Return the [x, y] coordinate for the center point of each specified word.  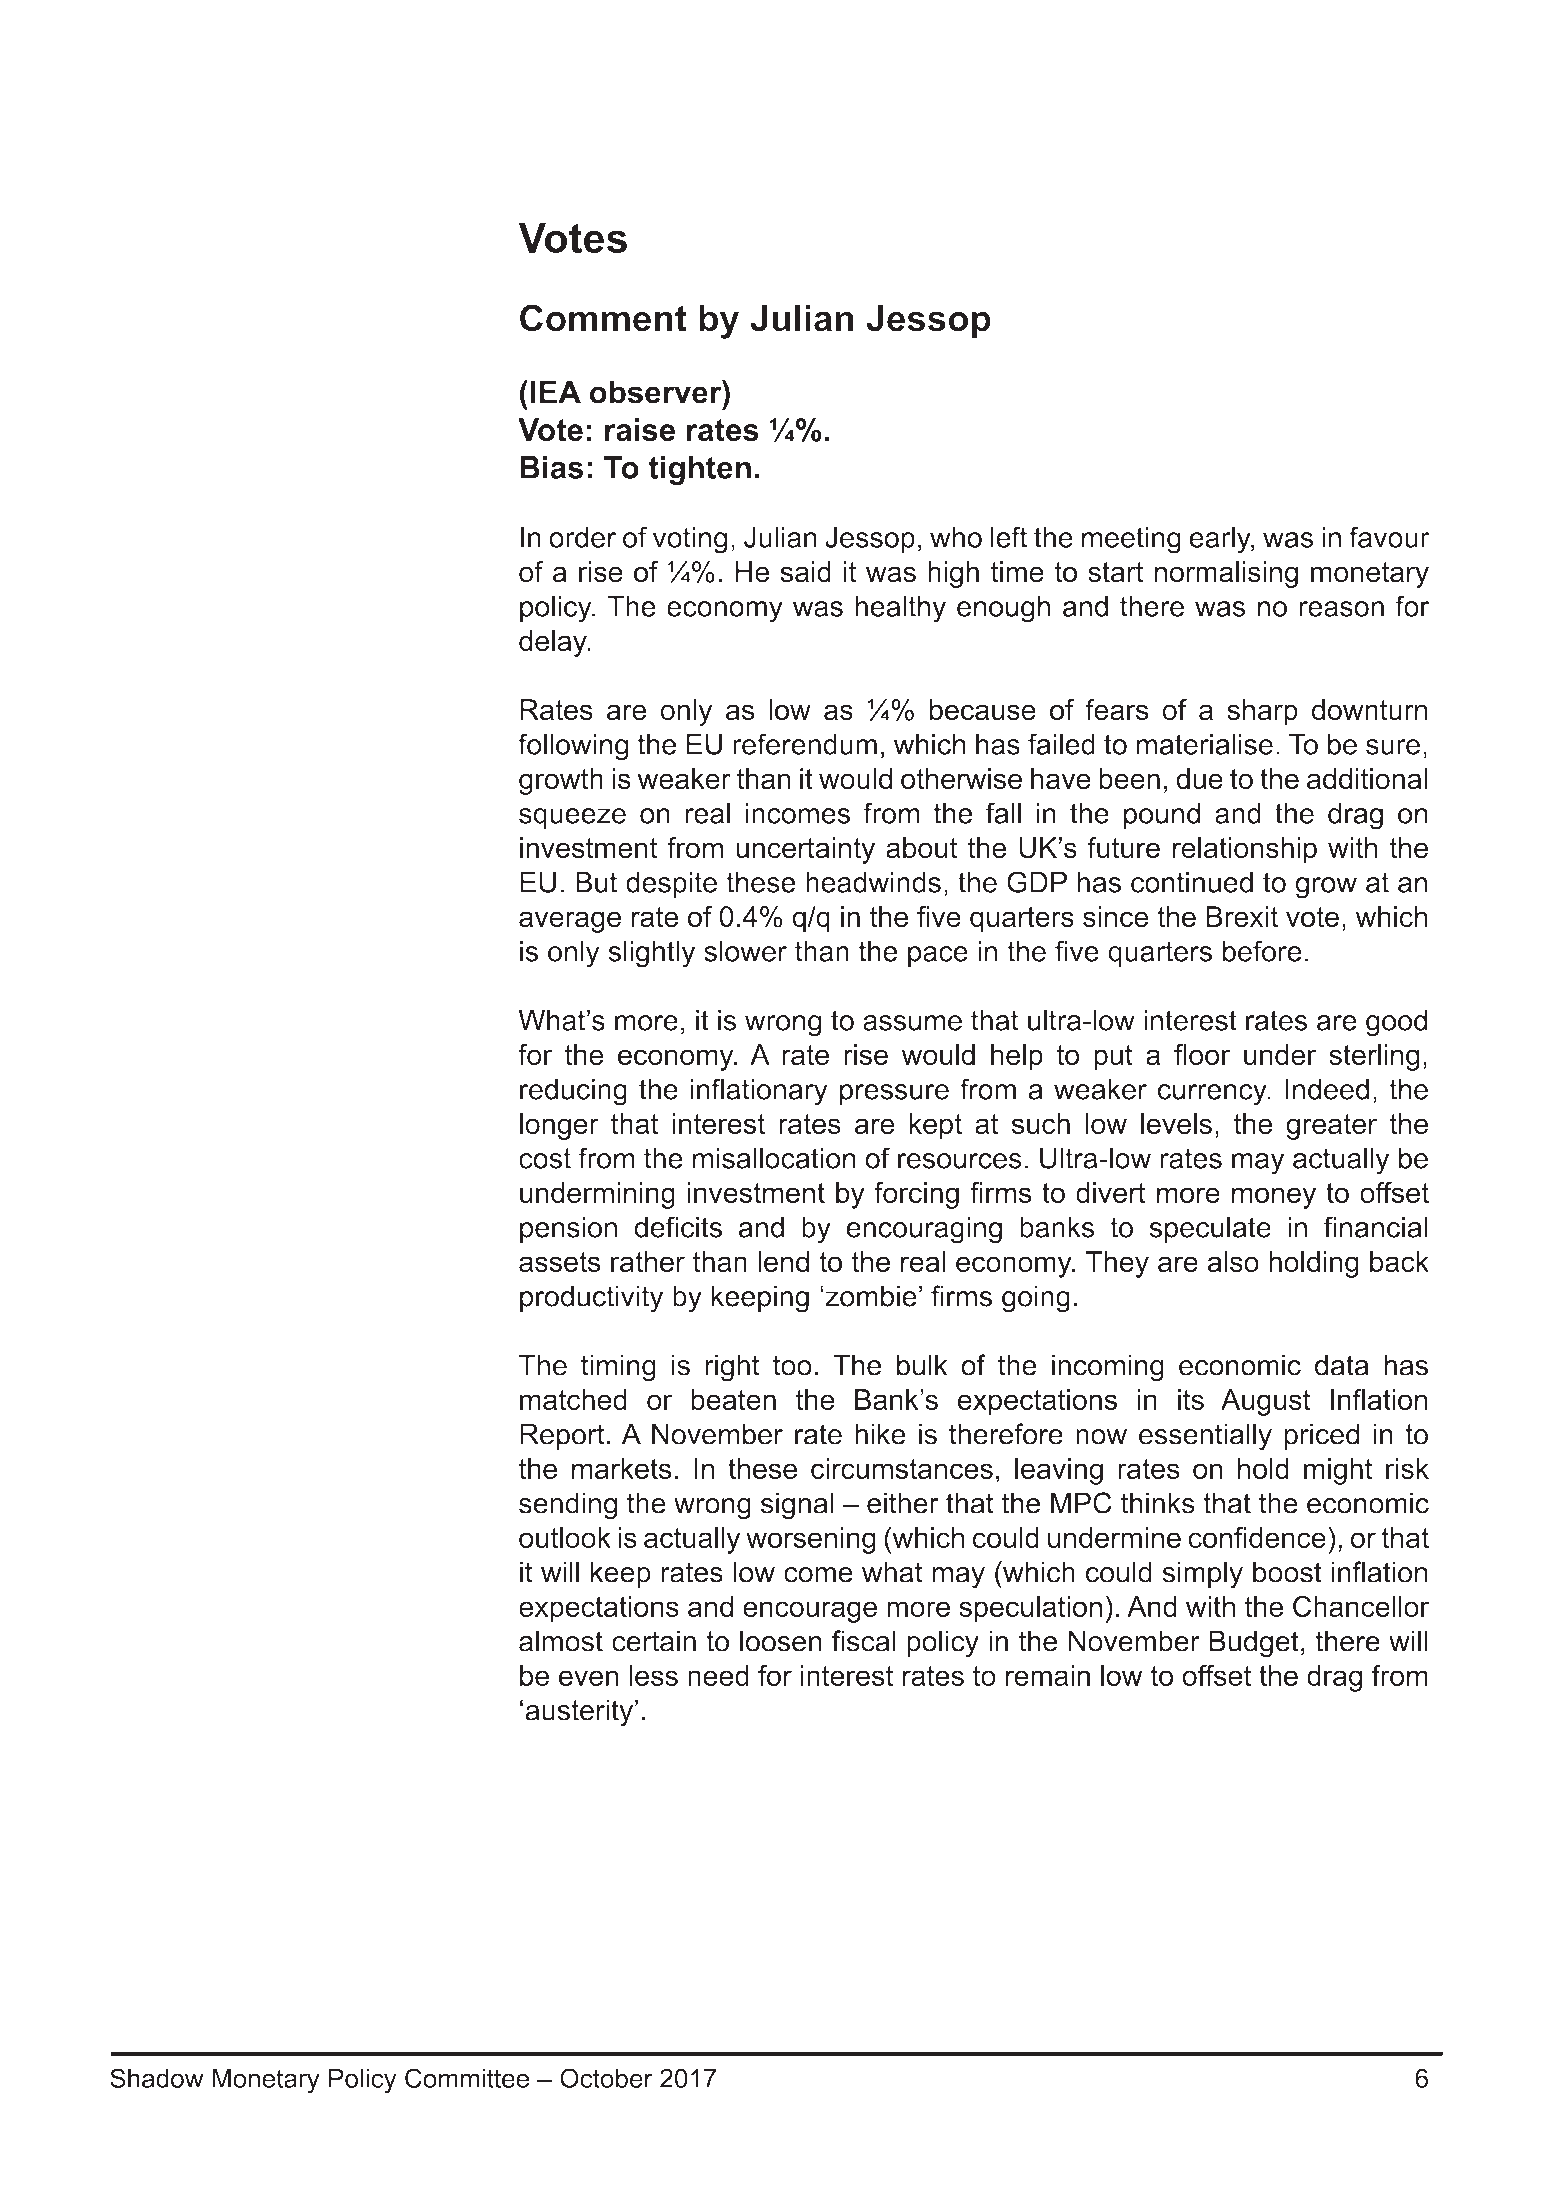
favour [1389, 537]
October [606, 2078]
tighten [699, 470]
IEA [555, 392]
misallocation [774, 1158]
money [1274, 1198]
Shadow [156, 2078]
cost [545, 1158]
